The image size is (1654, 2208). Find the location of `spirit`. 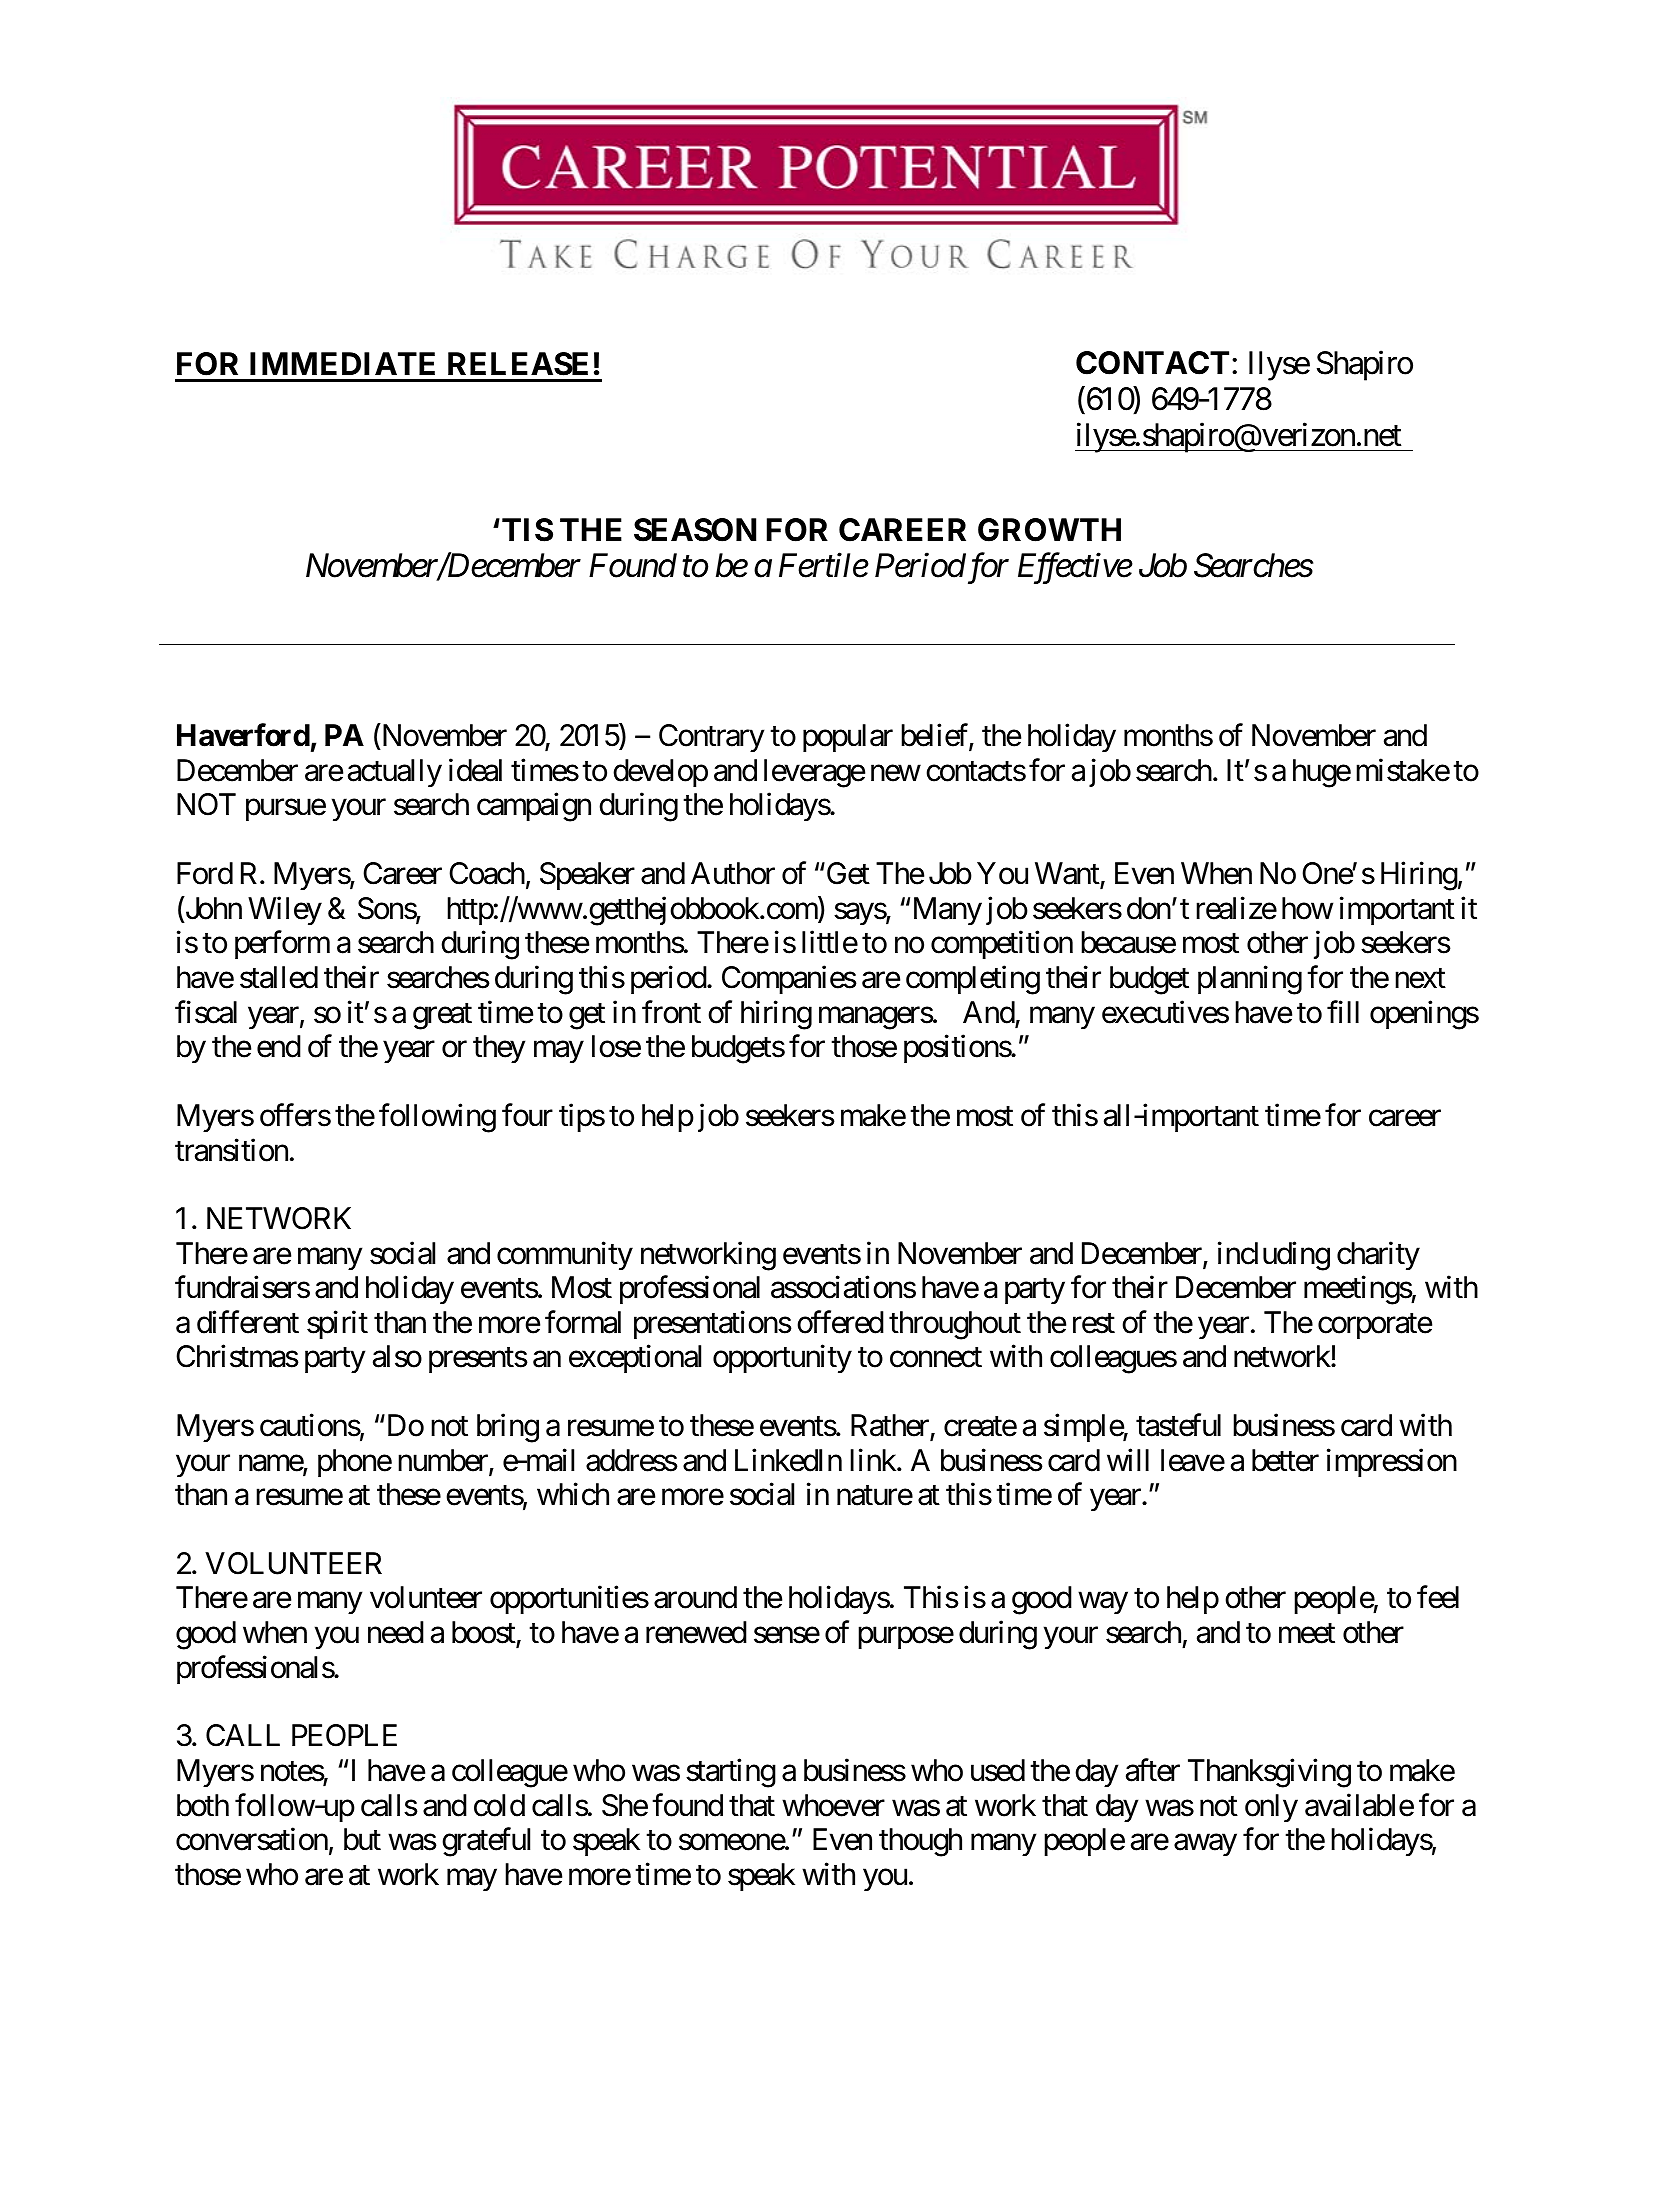

spirit is located at coordinates (337, 1324).
